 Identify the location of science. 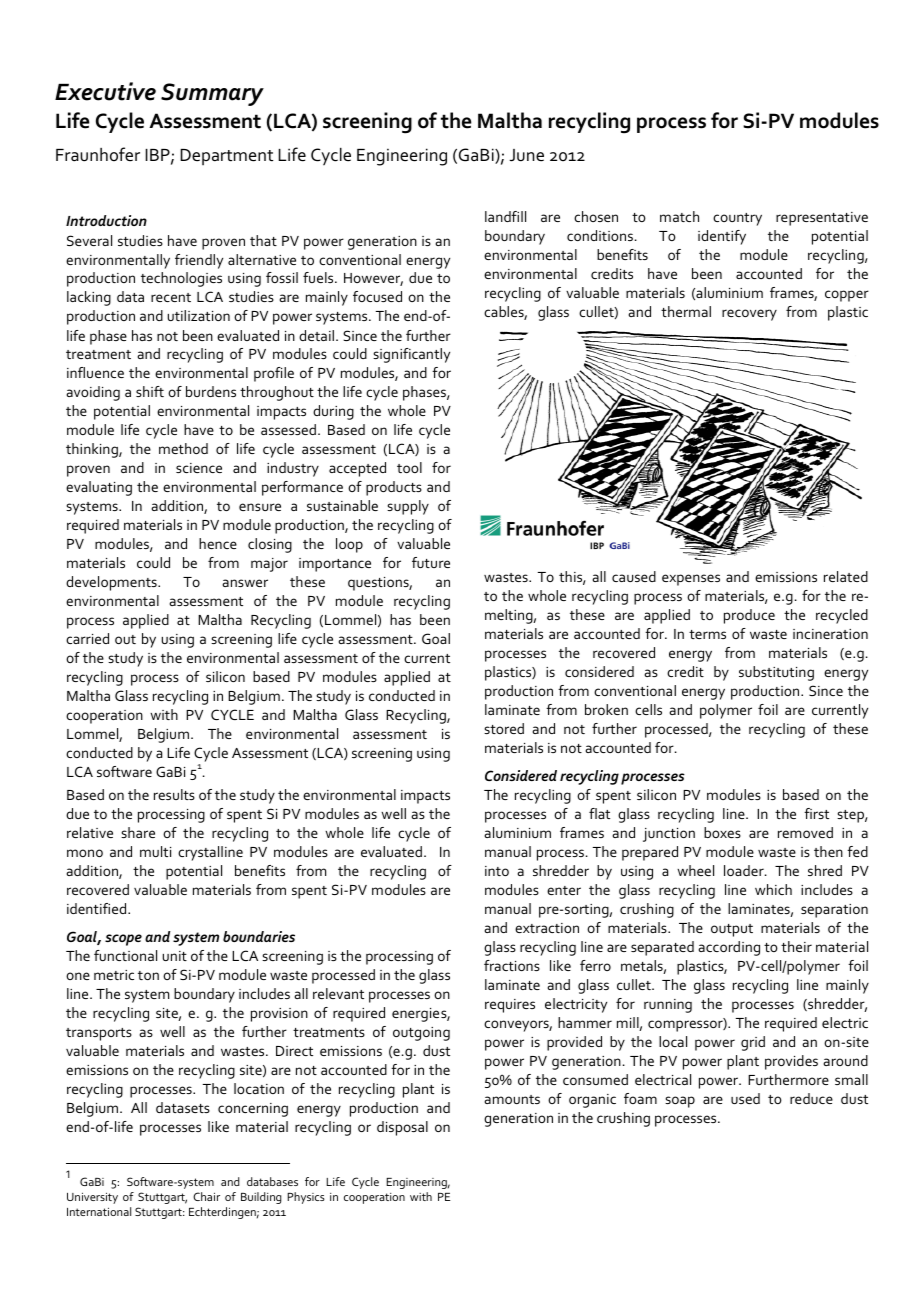
(199, 468).
